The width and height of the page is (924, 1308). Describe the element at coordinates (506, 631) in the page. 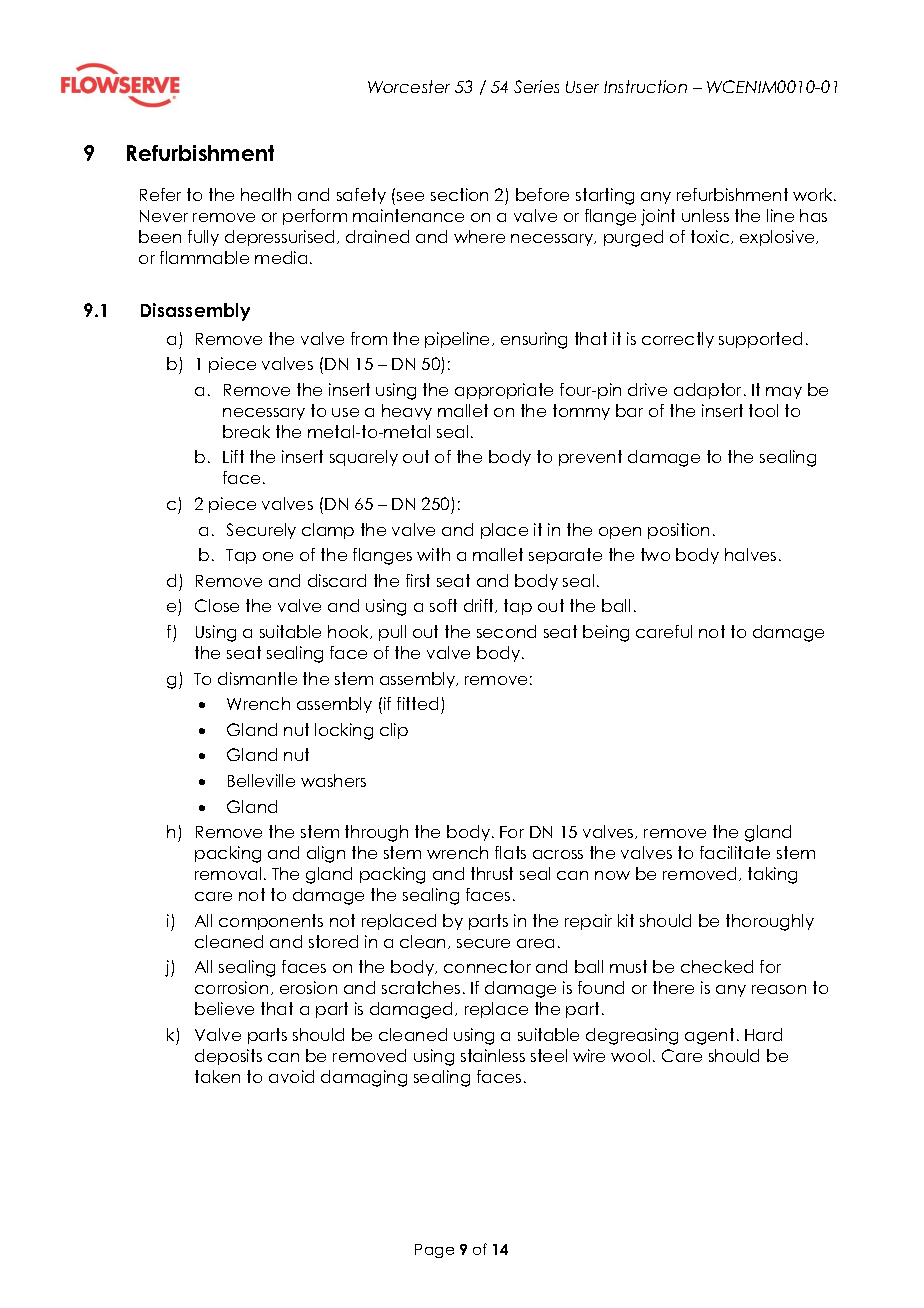

I see `second` at that location.
